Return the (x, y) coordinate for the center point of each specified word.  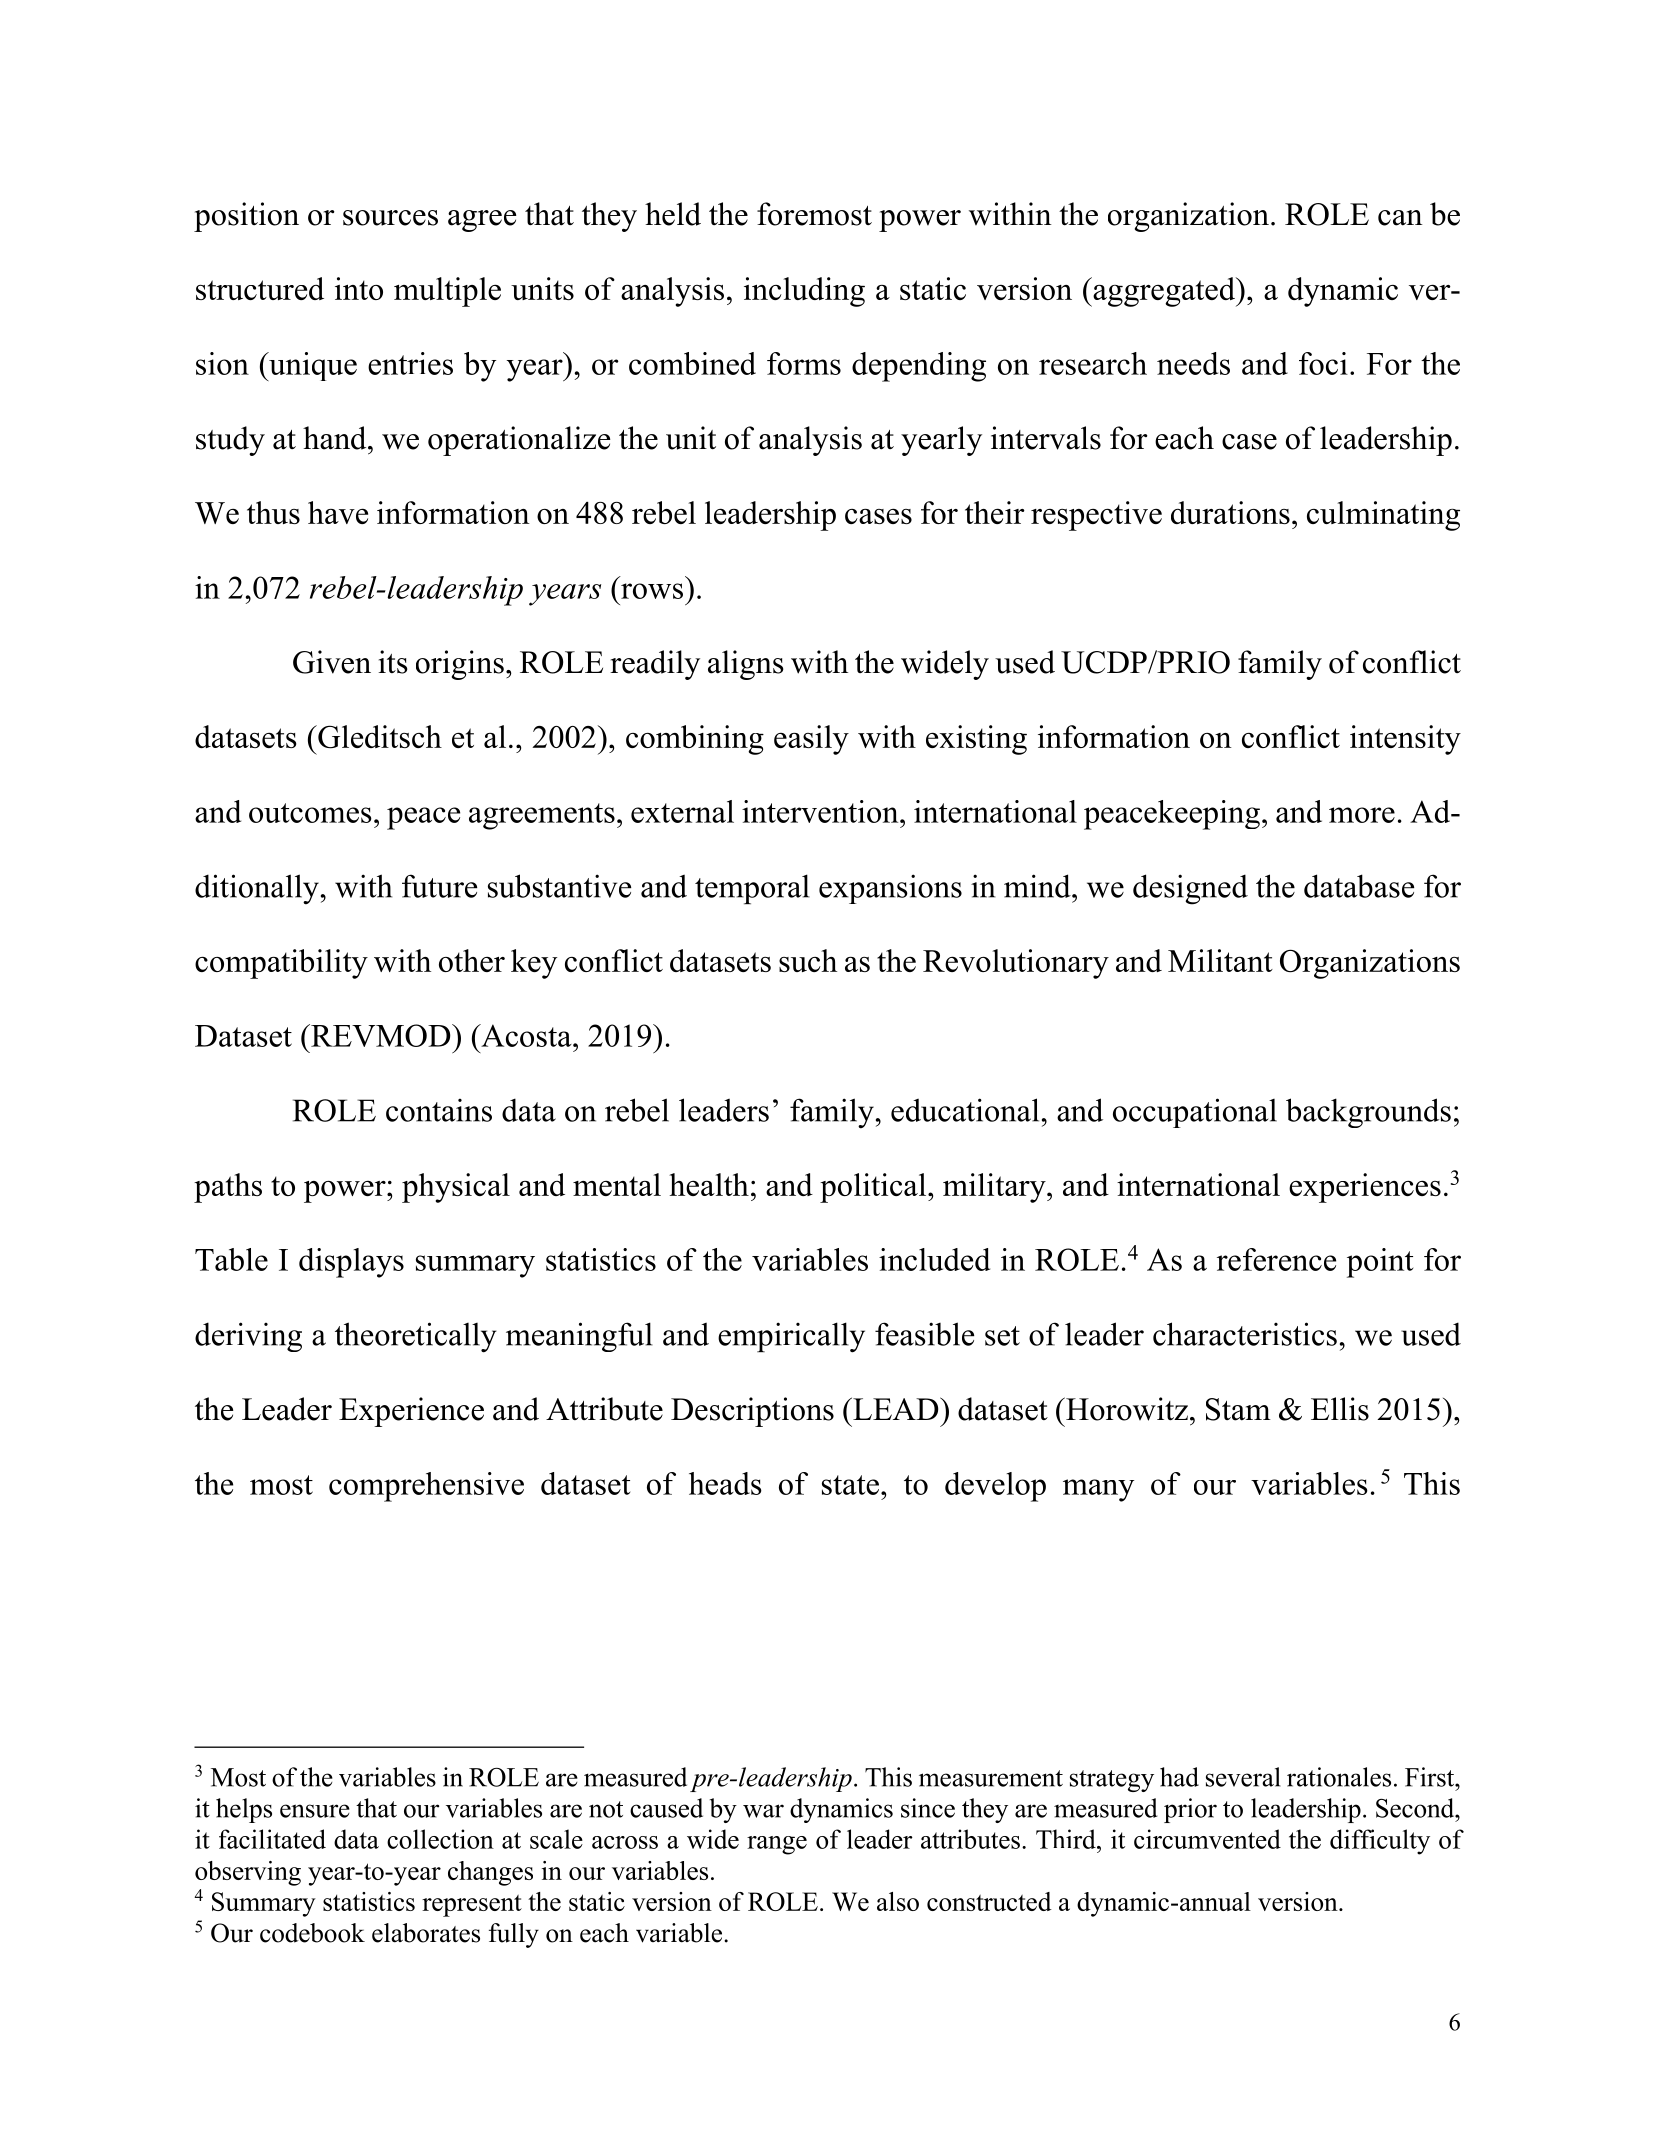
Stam (1238, 1409)
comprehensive (426, 1487)
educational (965, 1110)
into (359, 288)
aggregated (1164, 292)
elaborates (426, 1933)
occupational (1195, 1113)
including (804, 292)
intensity (1405, 740)
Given (332, 662)
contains (439, 1110)
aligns (746, 665)
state (850, 1485)
